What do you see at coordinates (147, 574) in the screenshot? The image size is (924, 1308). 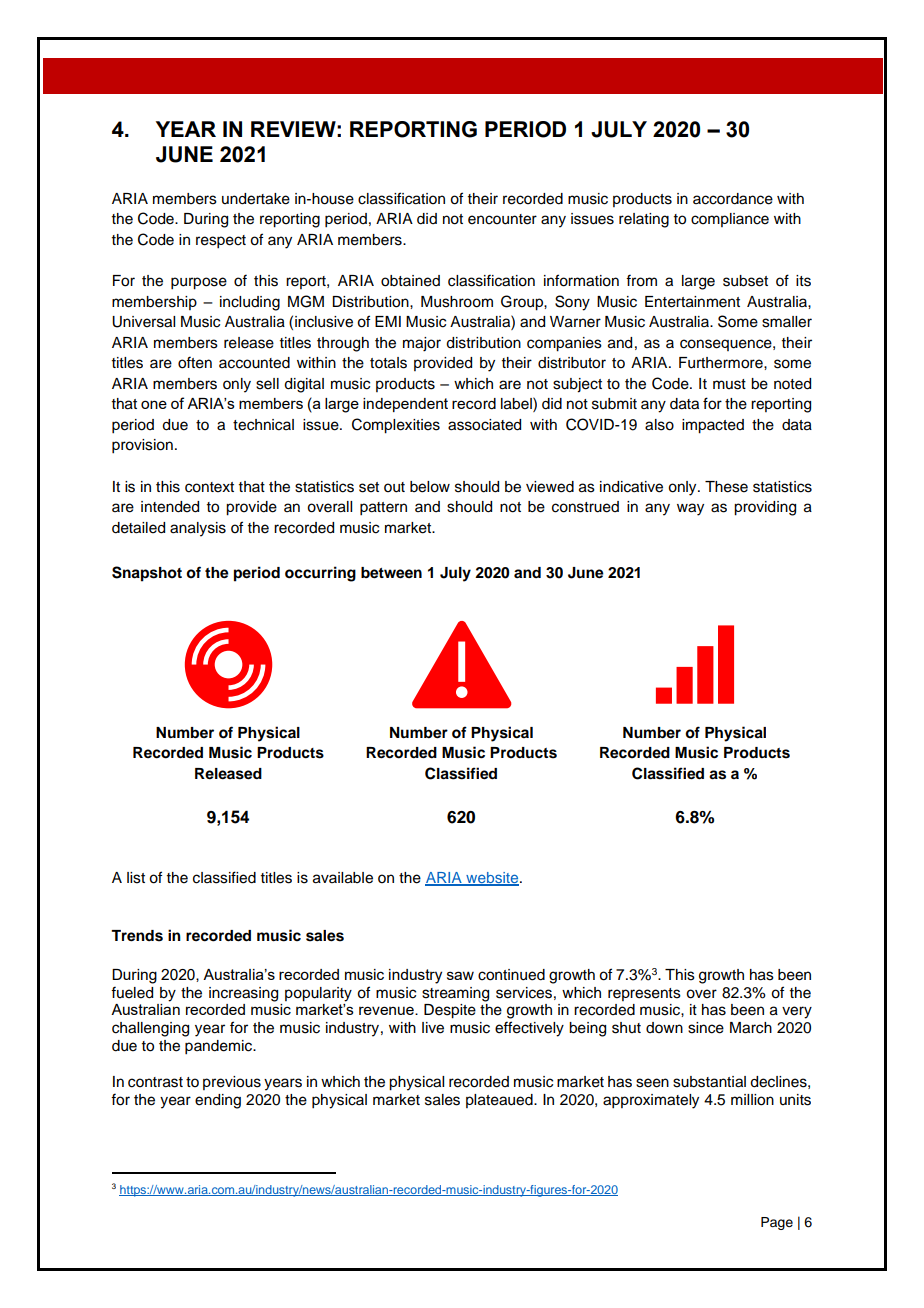 I see `Snapshot` at bounding box center [147, 574].
